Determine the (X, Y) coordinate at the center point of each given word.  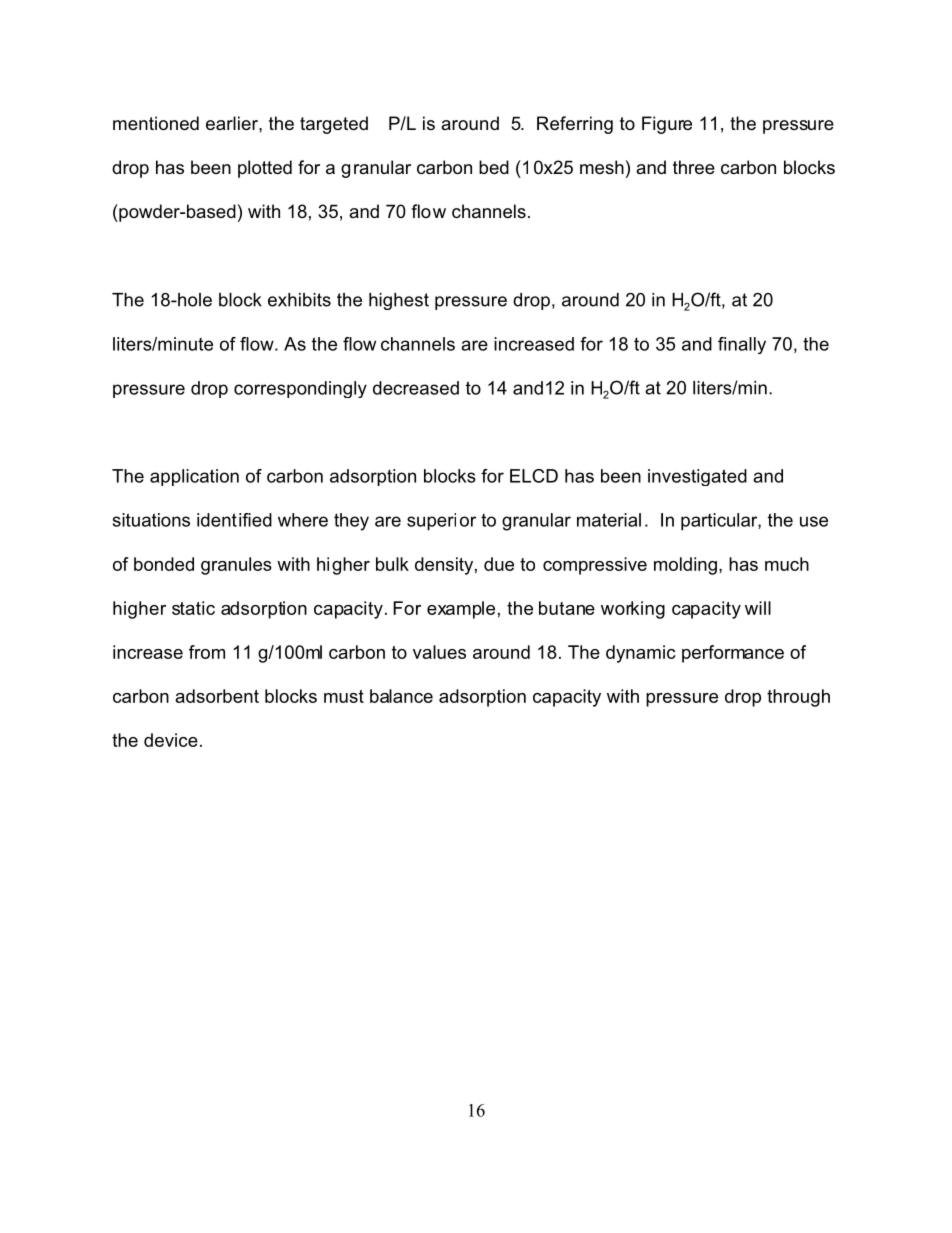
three (694, 167)
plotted (265, 169)
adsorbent (217, 696)
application (194, 477)
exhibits (299, 300)
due (499, 564)
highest (399, 301)
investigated (697, 477)
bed (494, 167)
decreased (416, 388)
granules (236, 566)
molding (685, 566)
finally (742, 345)
